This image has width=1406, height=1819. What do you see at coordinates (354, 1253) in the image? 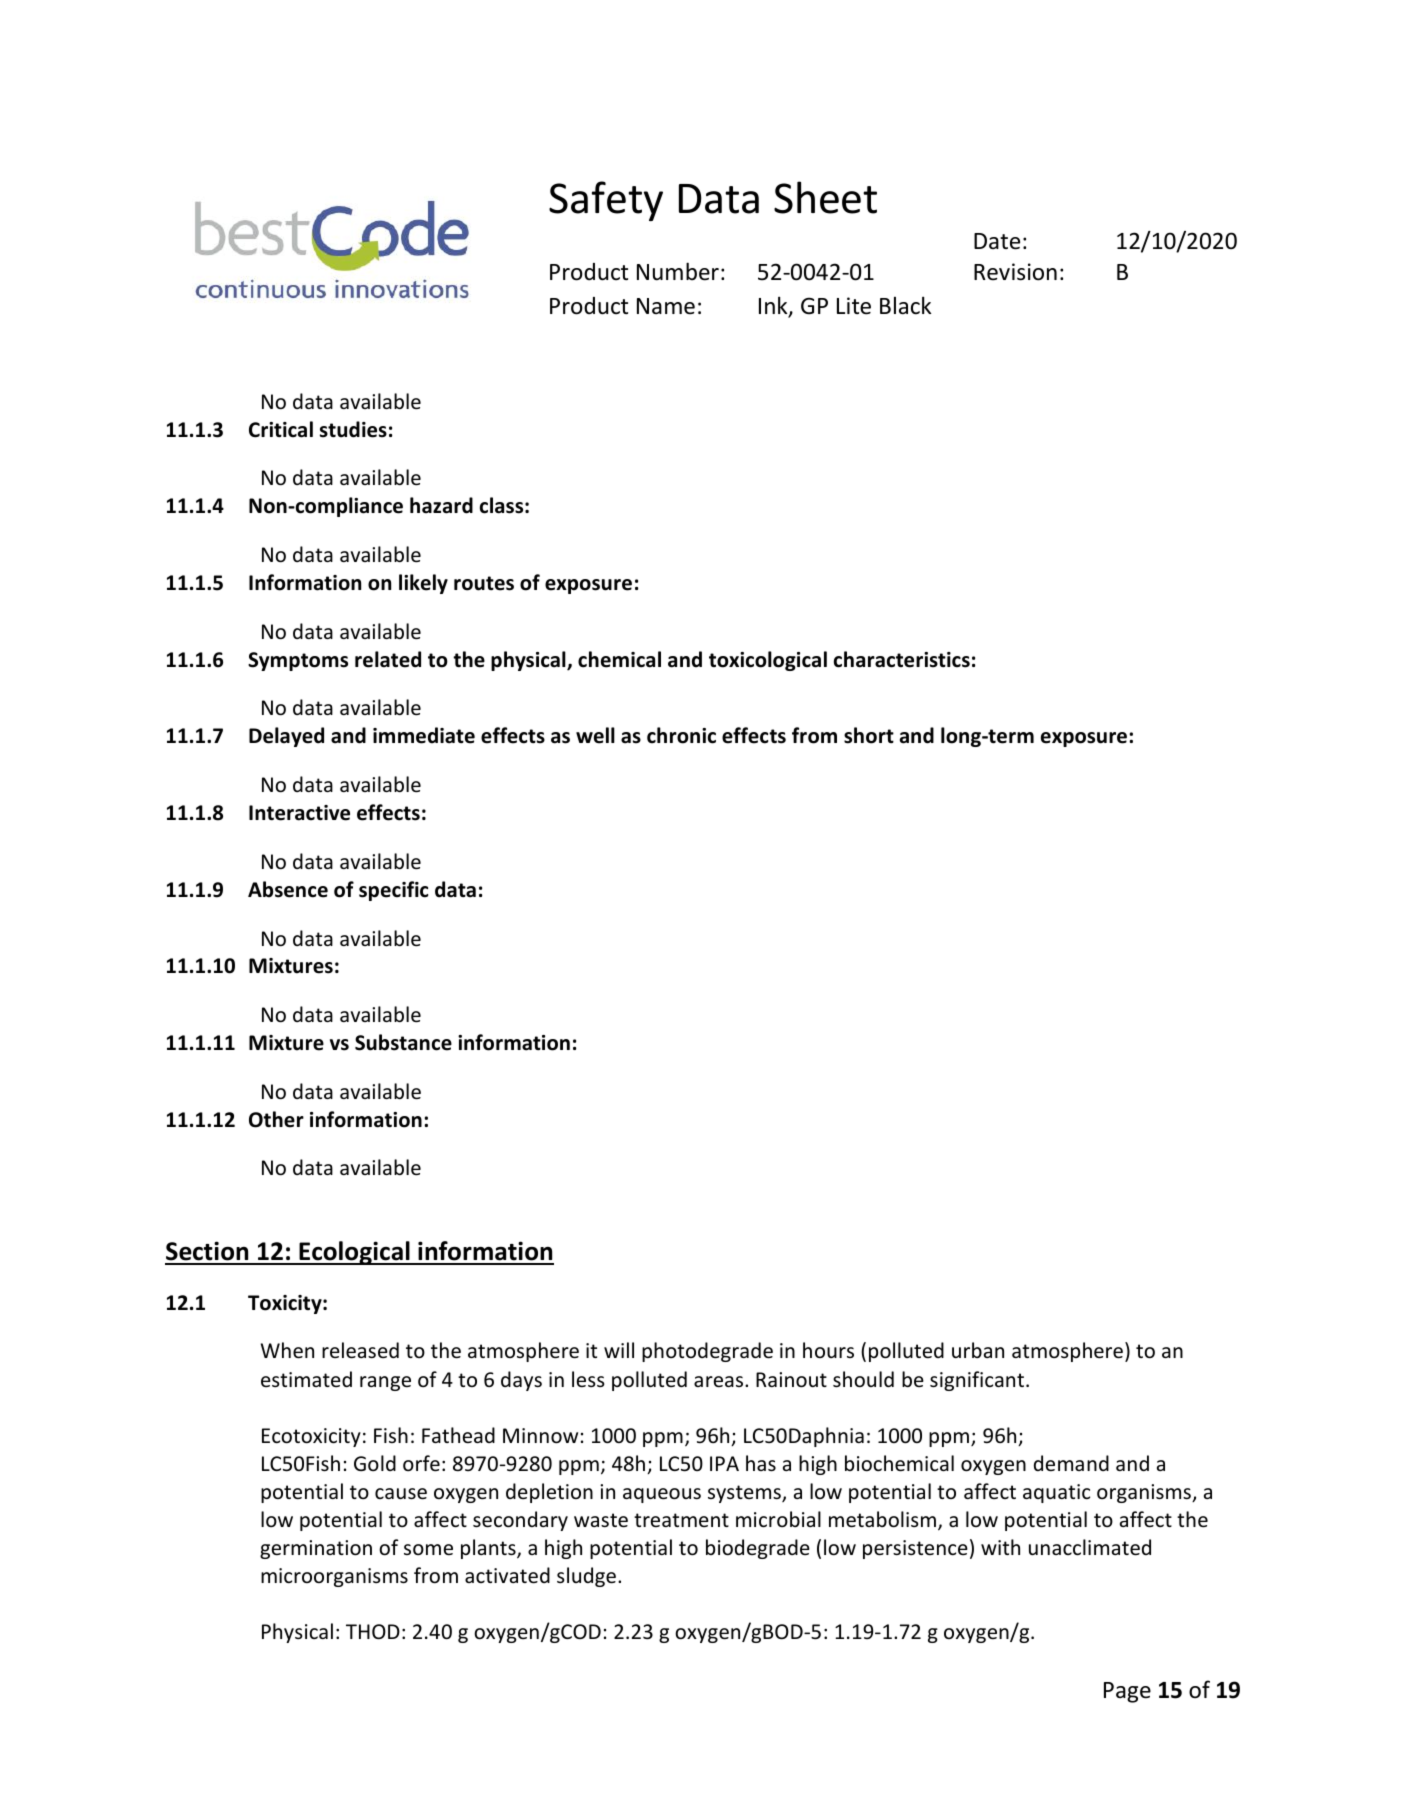
I see `Ecological` at bounding box center [354, 1253].
